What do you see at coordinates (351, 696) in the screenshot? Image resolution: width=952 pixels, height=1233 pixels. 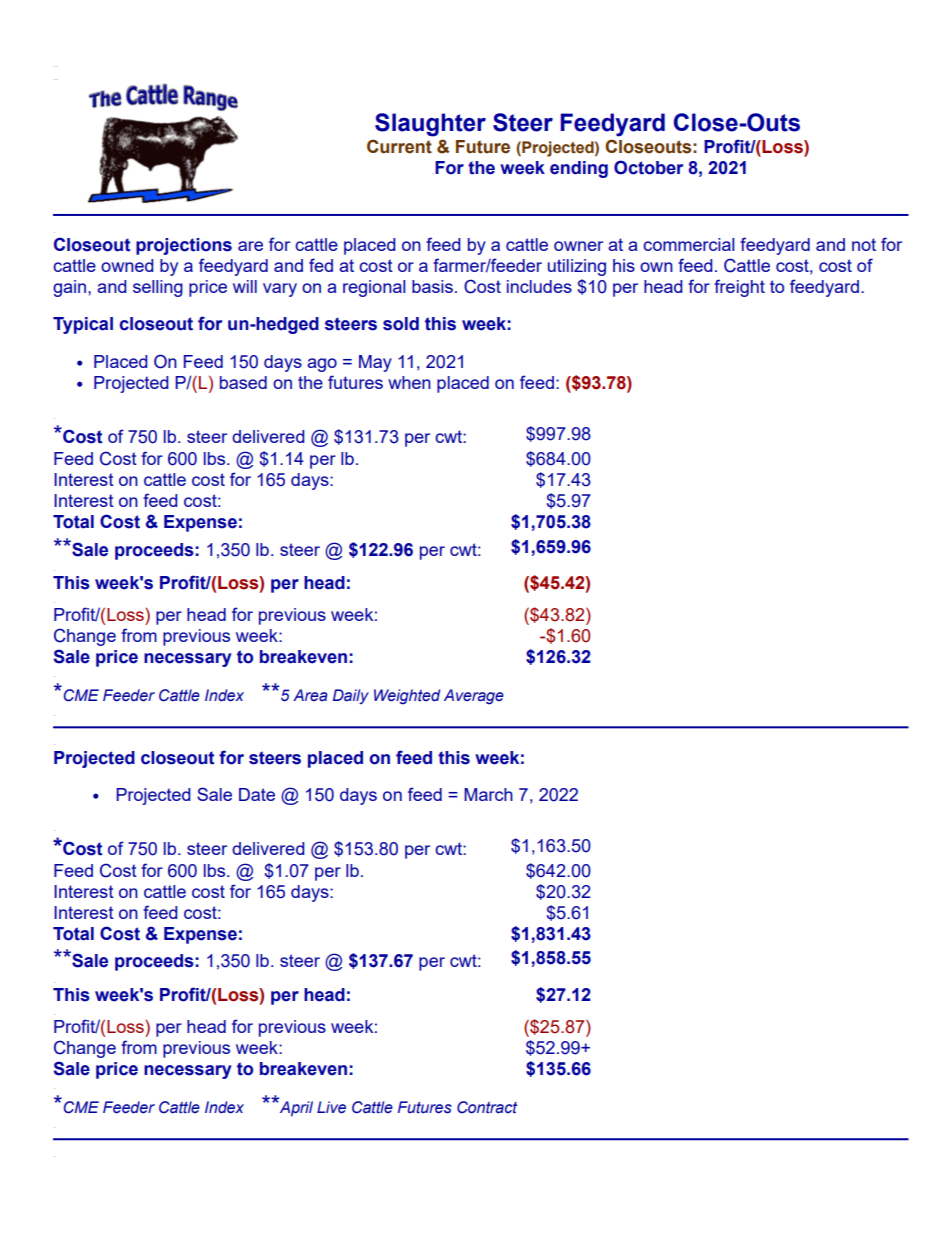 I see `Daily` at bounding box center [351, 696].
